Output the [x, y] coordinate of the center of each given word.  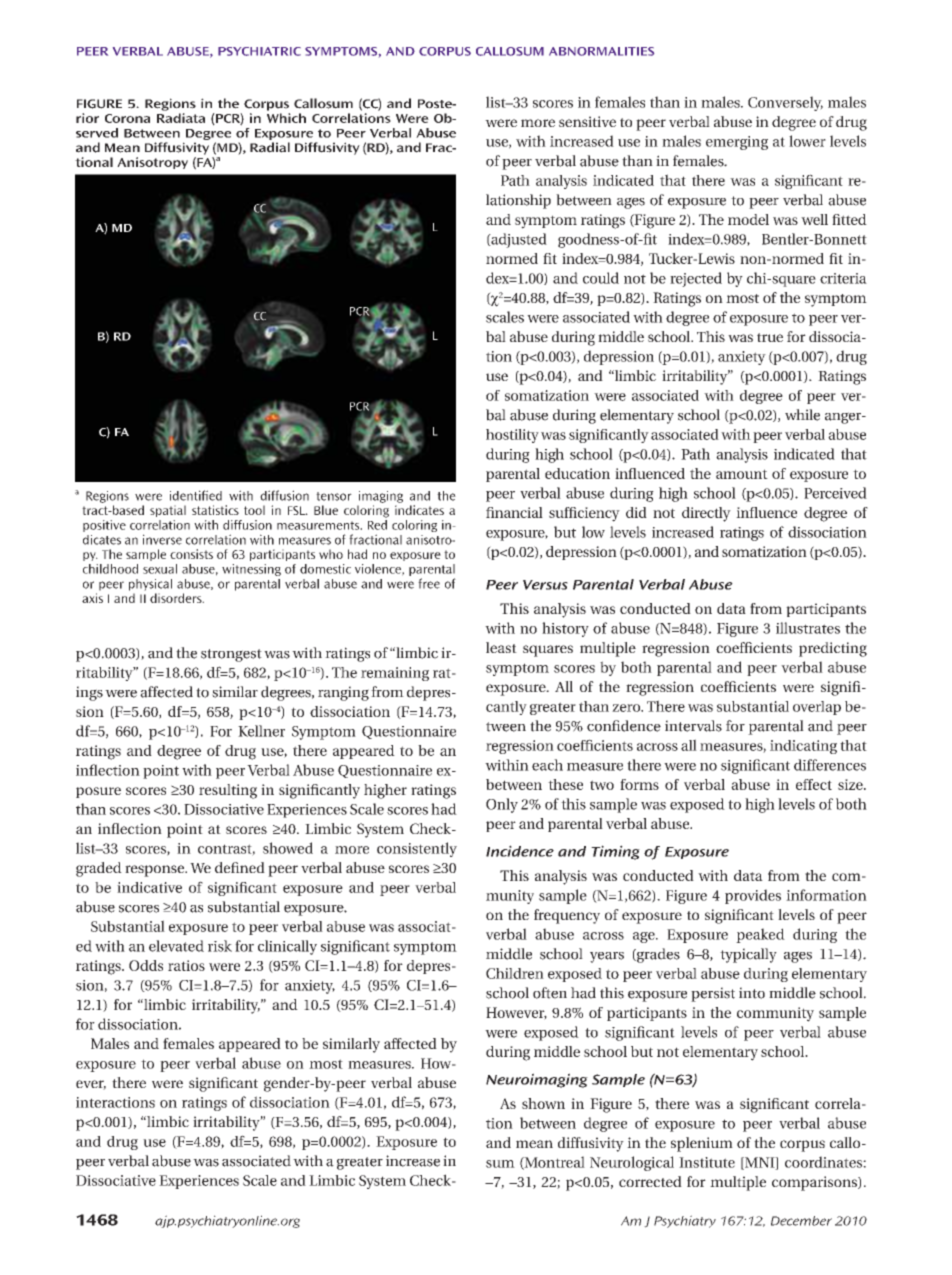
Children [515, 973]
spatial [168, 511]
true [770, 337]
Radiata [181, 118]
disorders [177, 598]
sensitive [587, 121]
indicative [149, 887]
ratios [186, 965]
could [601, 278]
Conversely [785, 103]
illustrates [808, 628]
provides [753, 896]
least [501, 647]
